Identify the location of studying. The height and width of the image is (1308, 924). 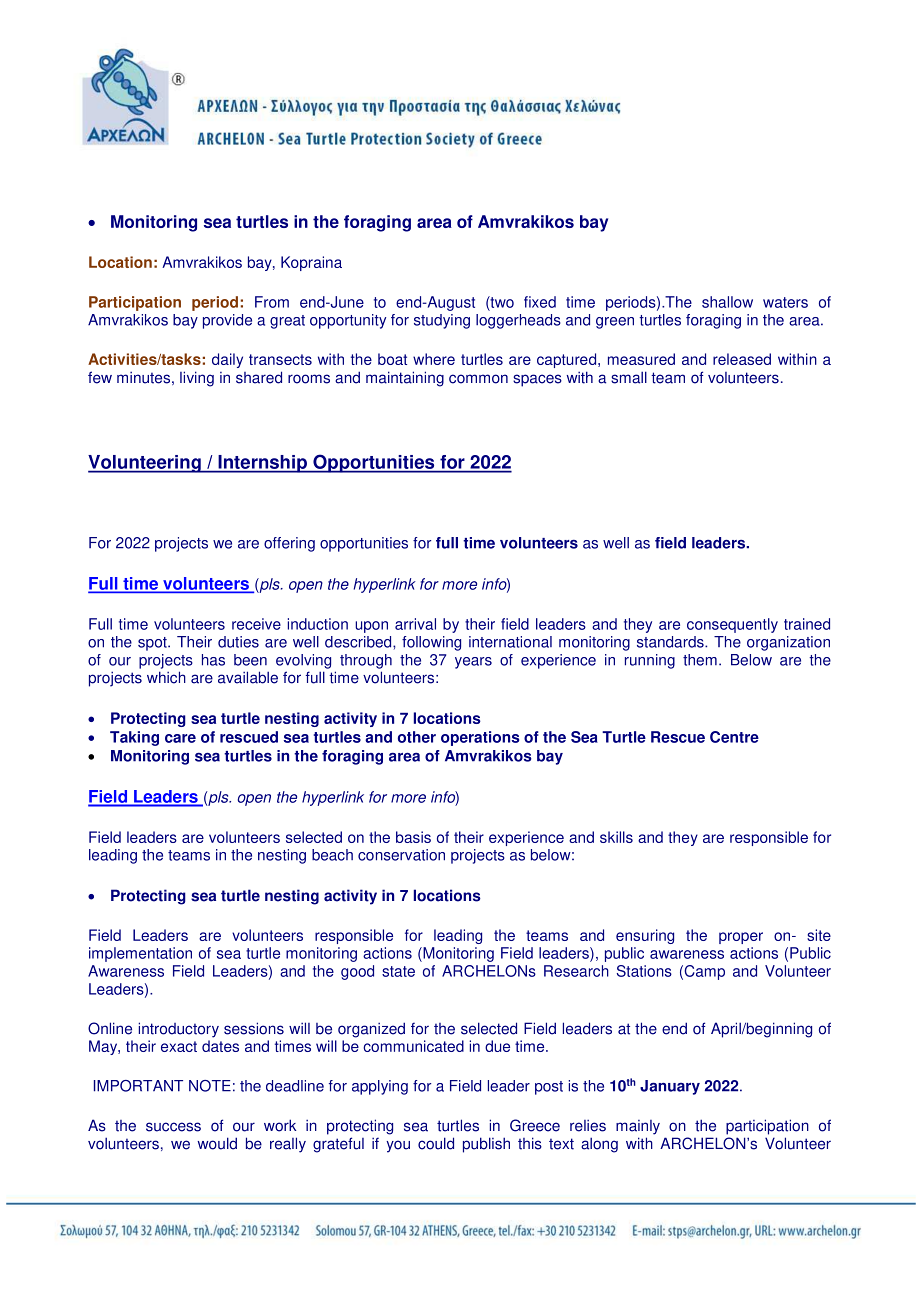
(442, 321).
